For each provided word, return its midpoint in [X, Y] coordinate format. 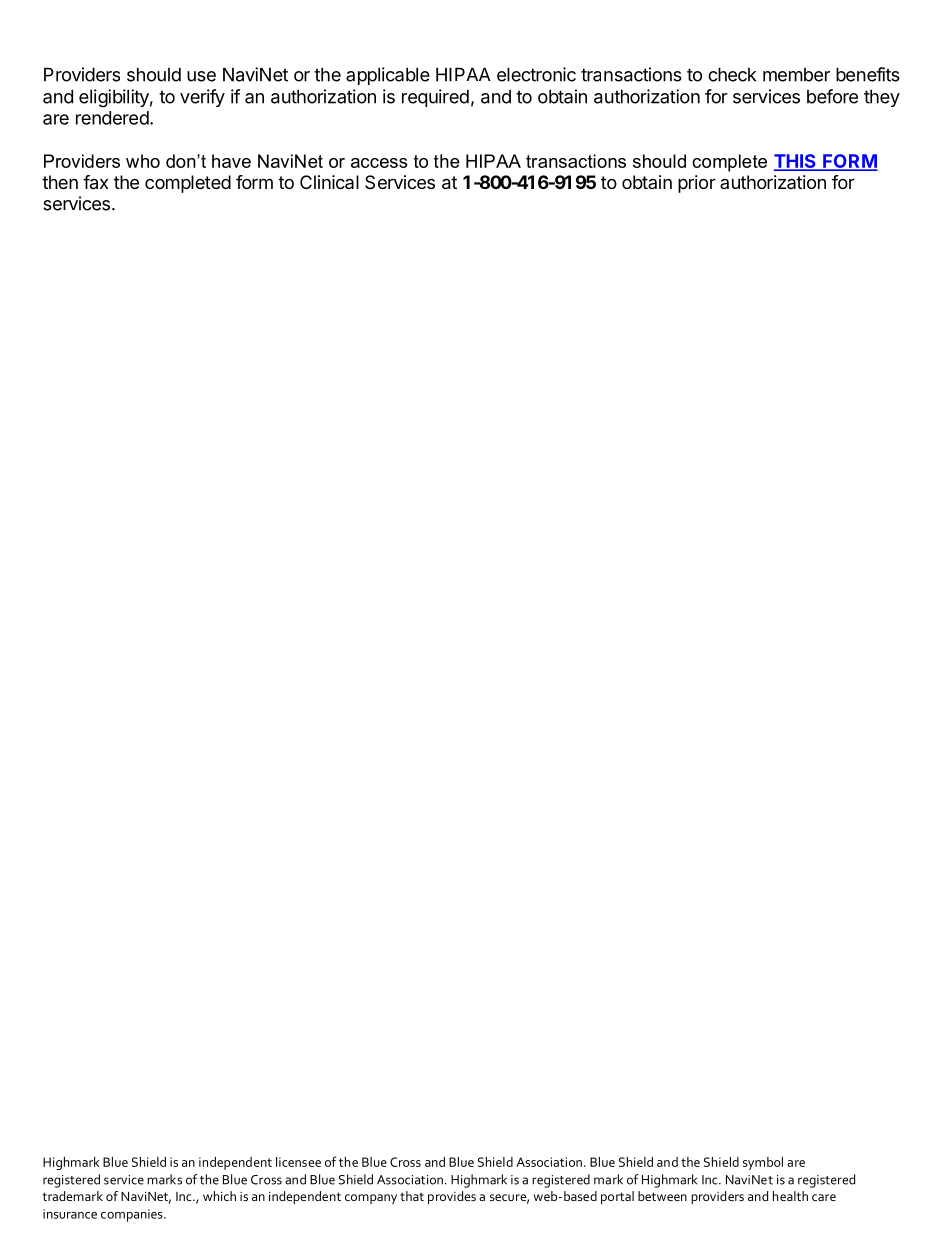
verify [202, 98]
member [796, 75]
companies [133, 1215]
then [60, 182]
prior [697, 184]
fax [95, 182]
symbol [763, 1163]
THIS [796, 162]
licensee [298, 1162]
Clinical [329, 182]
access [379, 163]
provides [452, 1197]
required [435, 98]
